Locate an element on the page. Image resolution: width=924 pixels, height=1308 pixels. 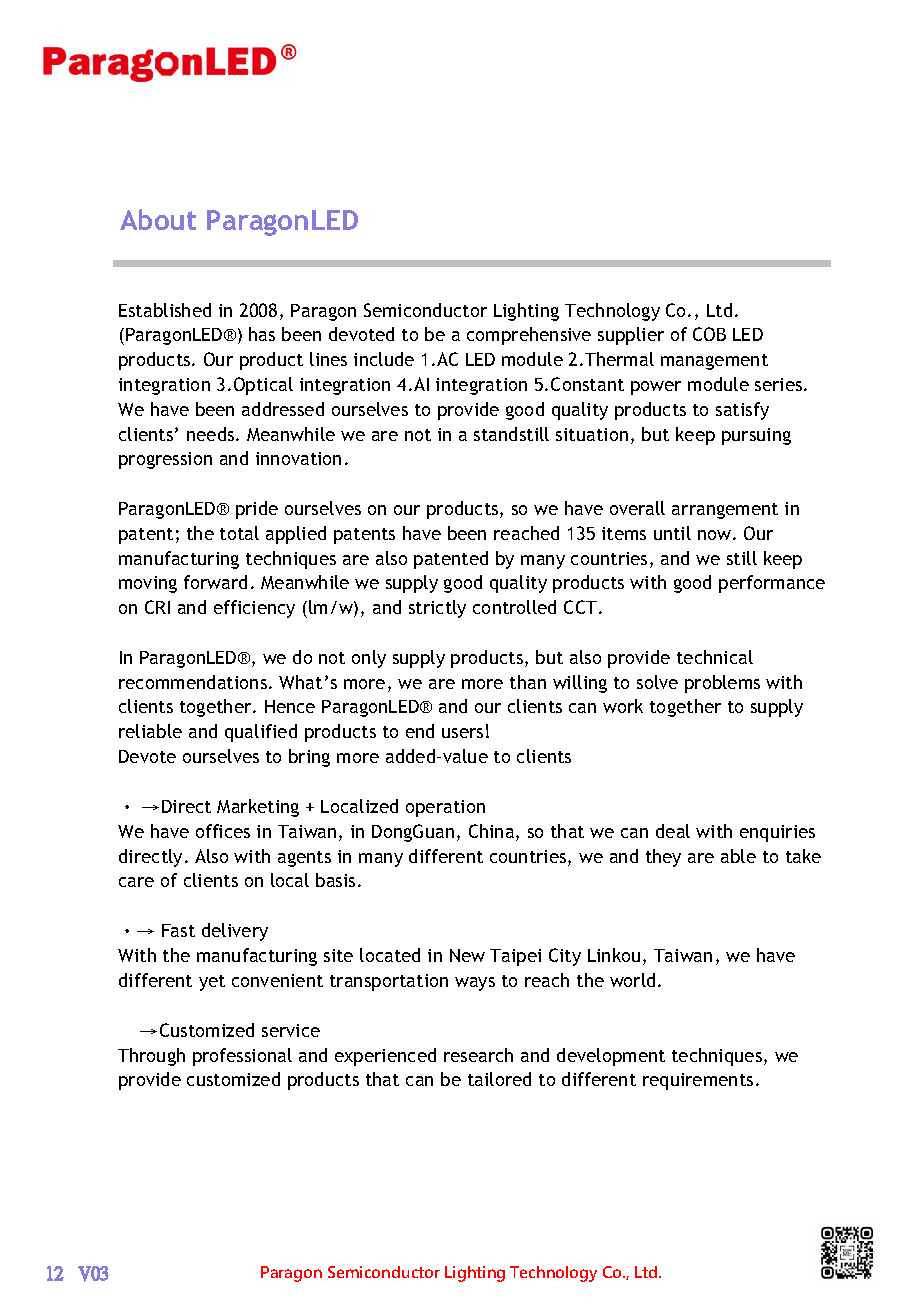
deal is located at coordinates (673, 831).
